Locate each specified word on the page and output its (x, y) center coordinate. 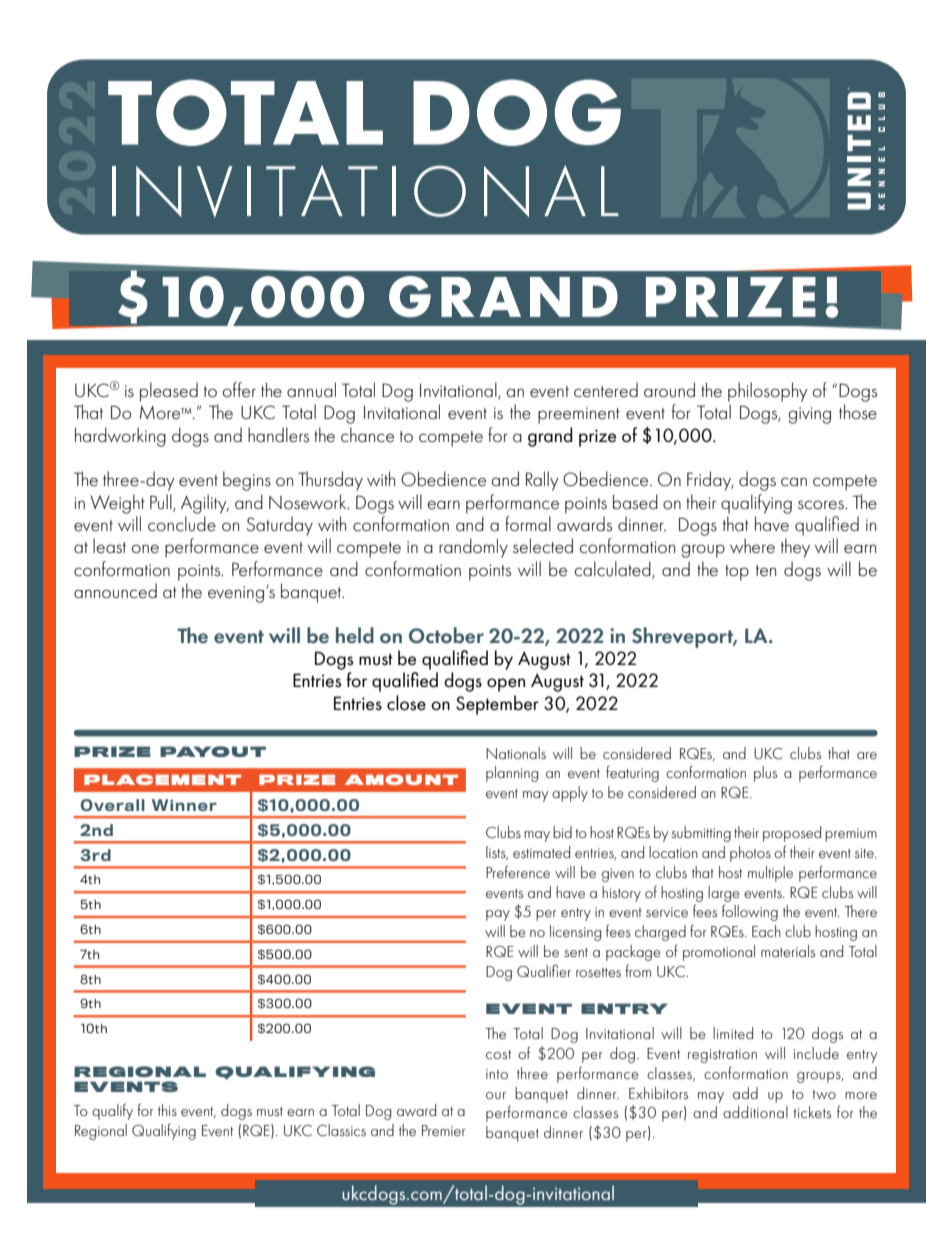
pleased (169, 392)
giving (810, 415)
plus (765, 774)
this (167, 1110)
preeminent (579, 415)
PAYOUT (213, 751)
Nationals (516, 753)
